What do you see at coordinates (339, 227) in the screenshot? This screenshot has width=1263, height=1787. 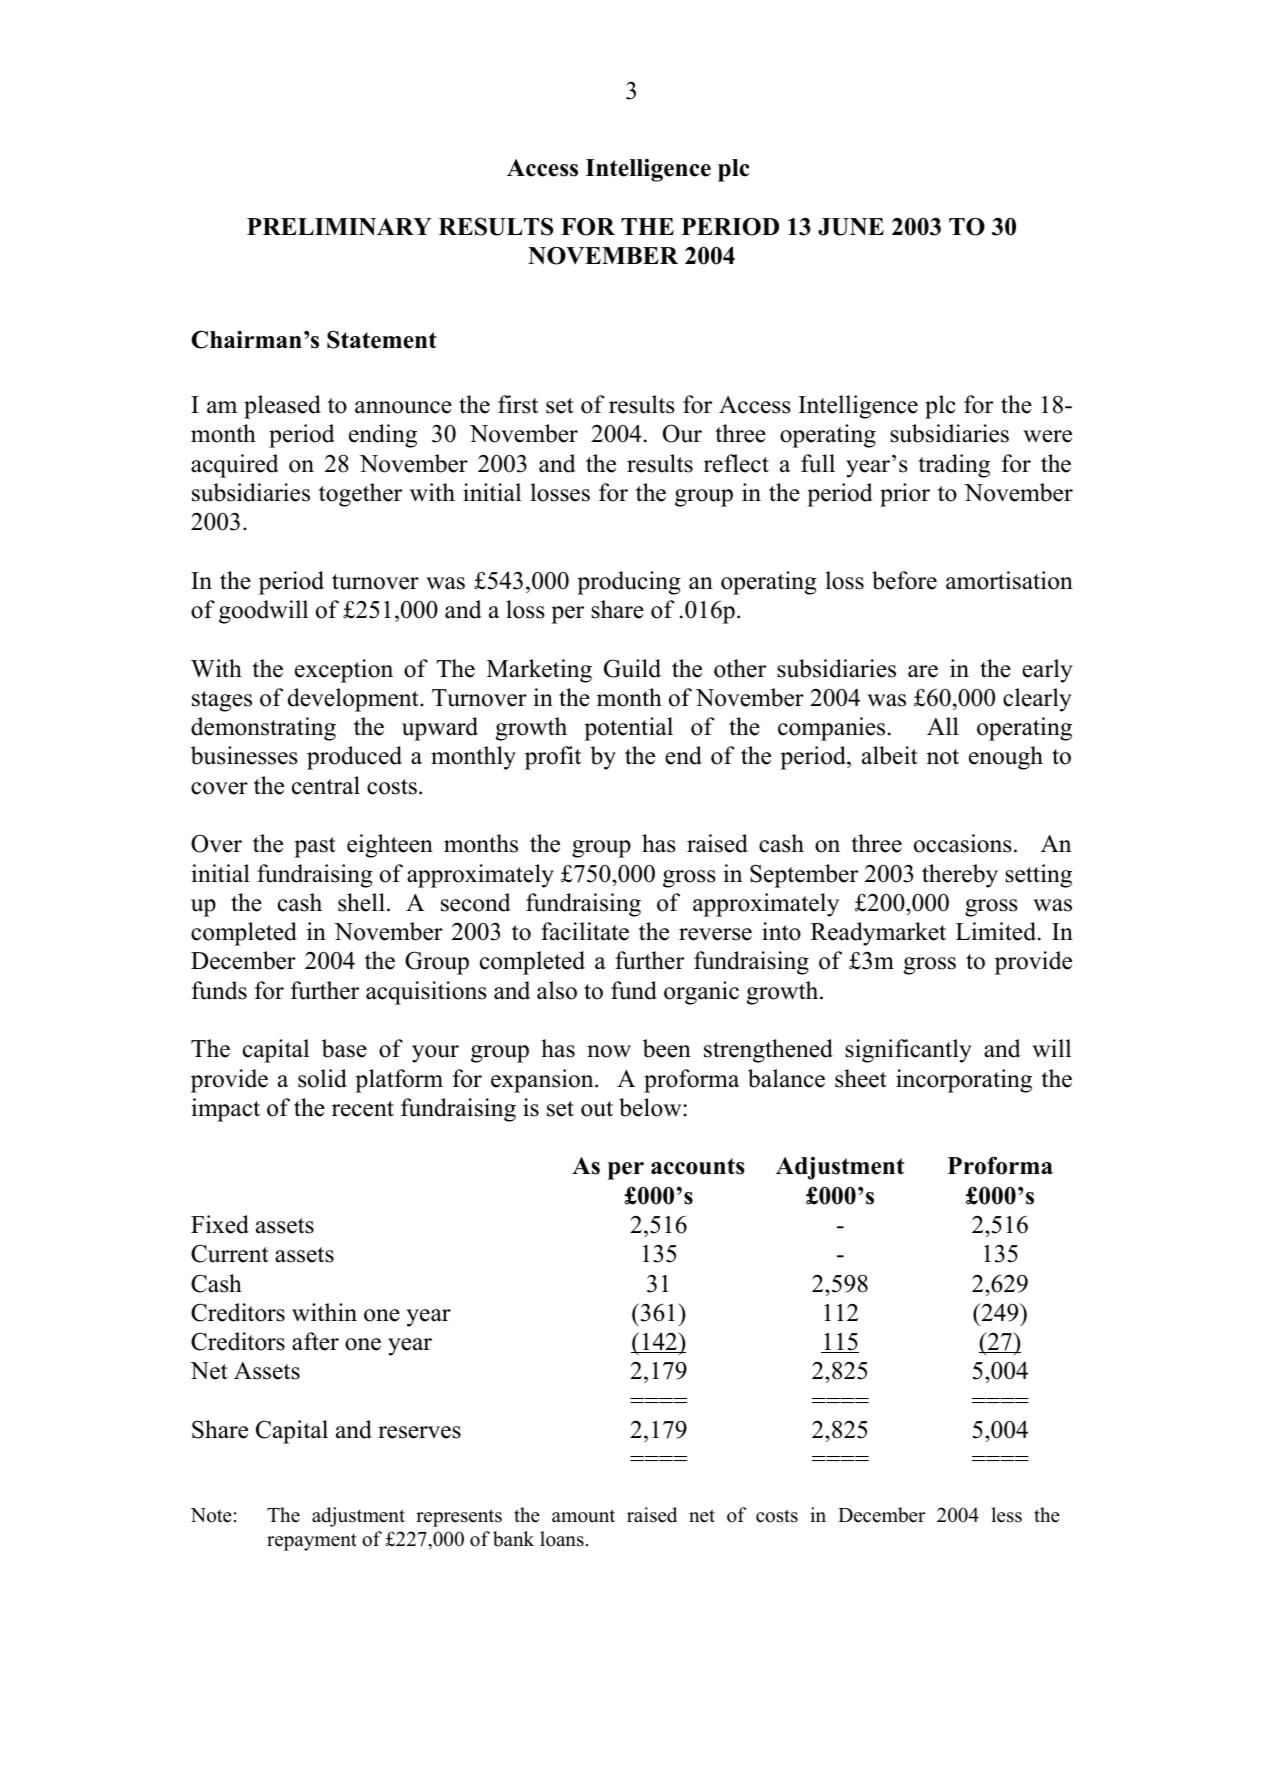 I see `PRELIMINARY` at bounding box center [339, 227].
